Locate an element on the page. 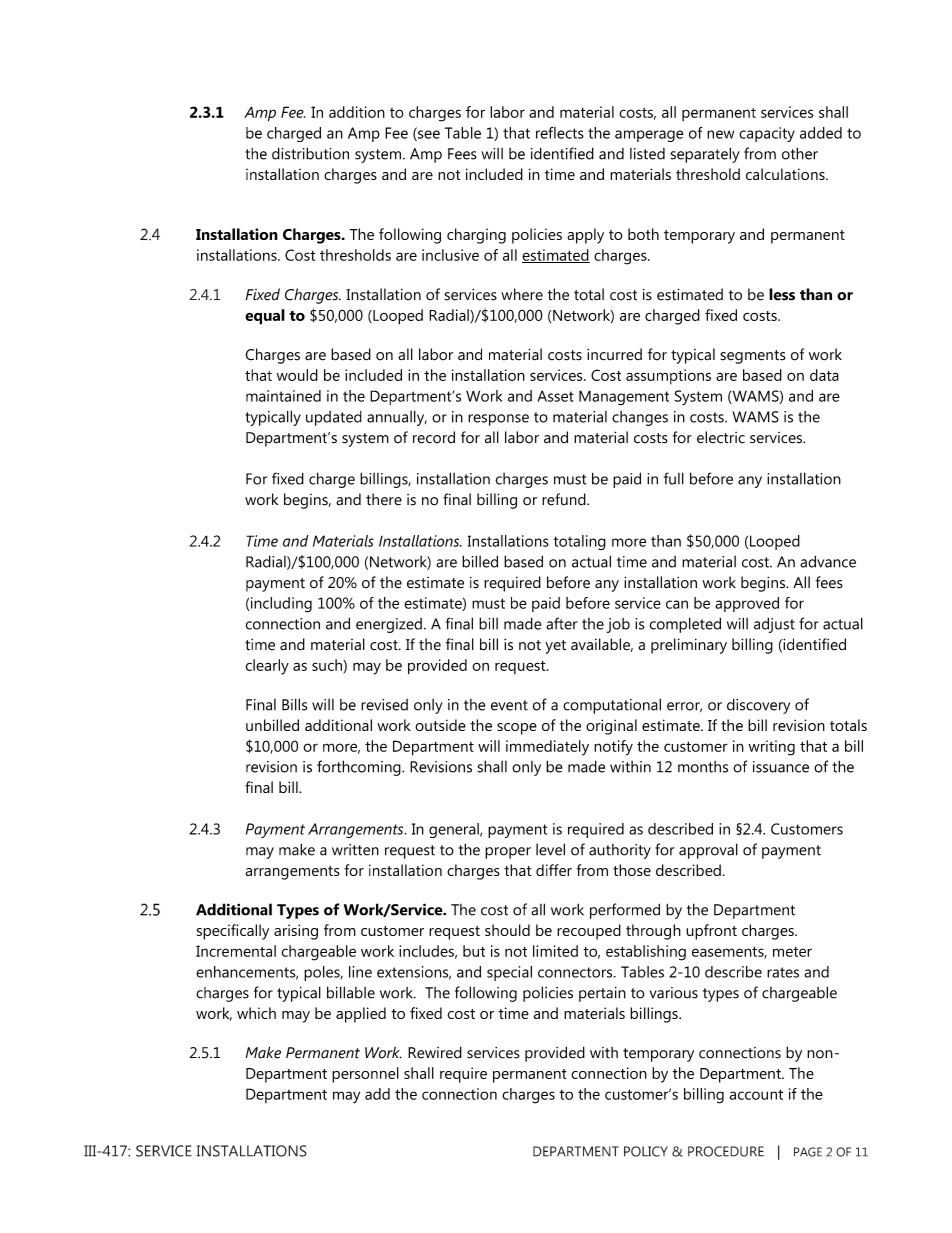 The image size is (952, 1233). adjust is located at coordinates (774, 625).
